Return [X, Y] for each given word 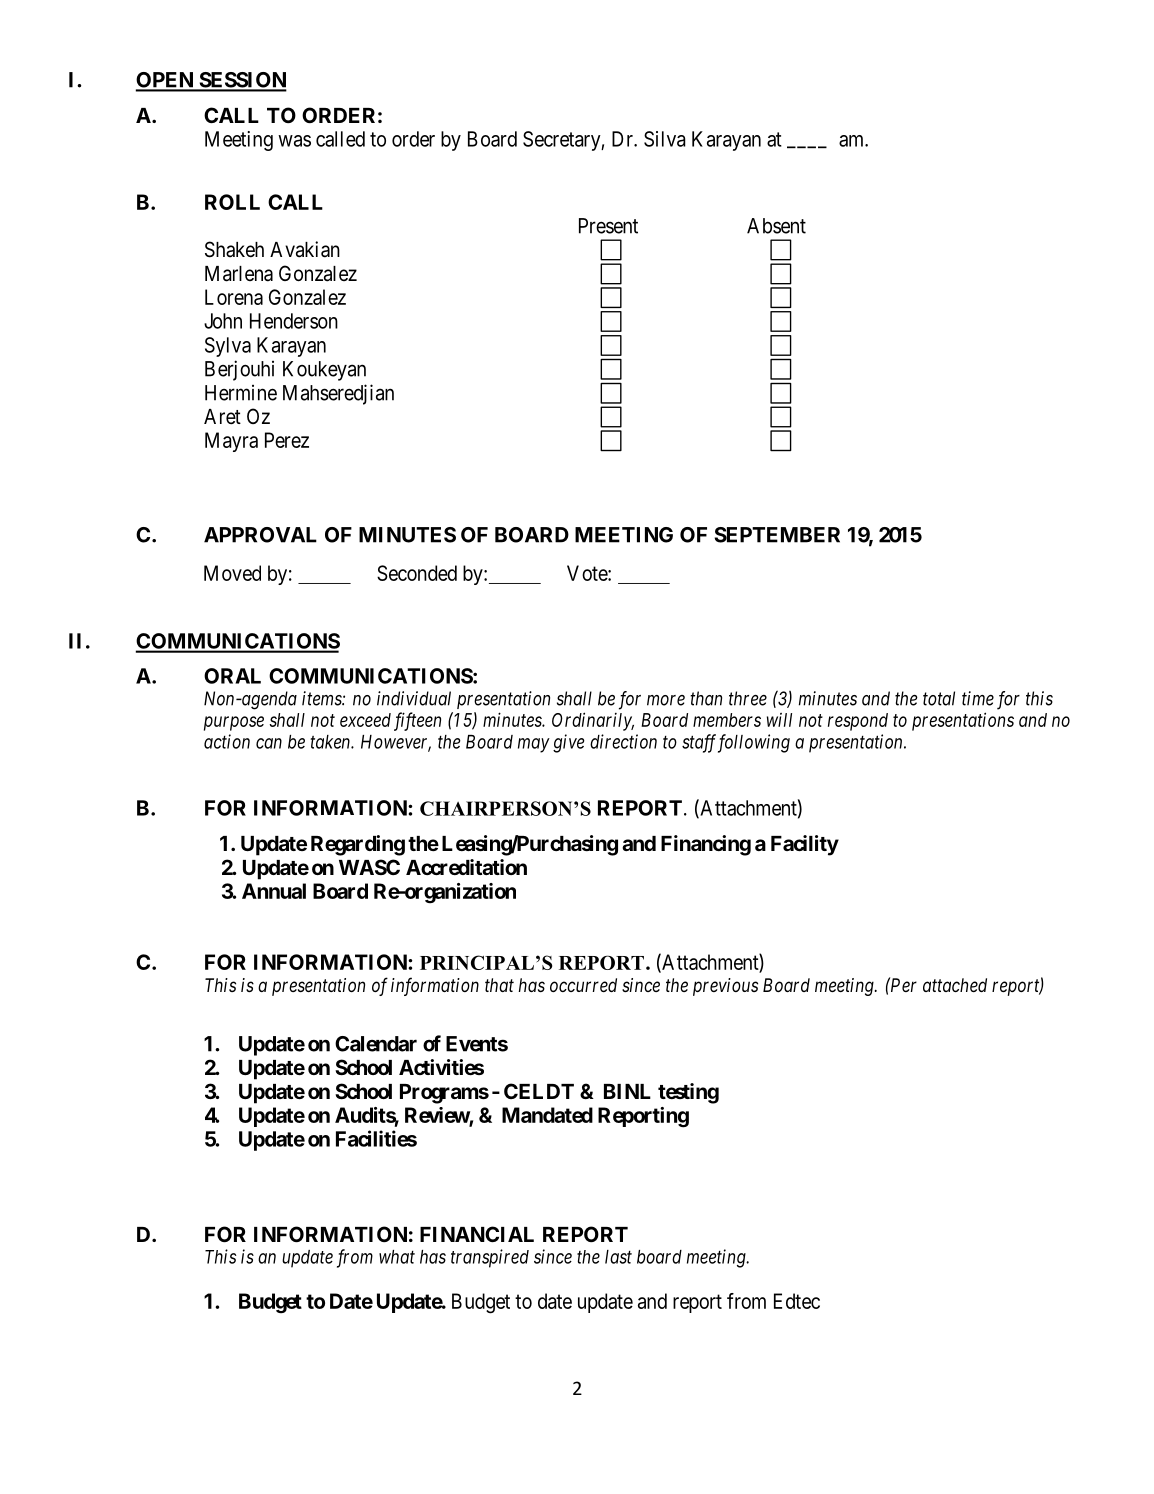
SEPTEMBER [777, 535]
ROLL [232, 202]
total [939, 698]
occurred [583, 985]
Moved [232, 573]
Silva [665, 139]
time [978, 698]
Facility [805, 845]
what [397, 1257]
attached [955, 985]
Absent [776, 226]
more [666, 700]
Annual [274, 891]
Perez [287, 440]
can [269, 743]
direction [623, 741]
